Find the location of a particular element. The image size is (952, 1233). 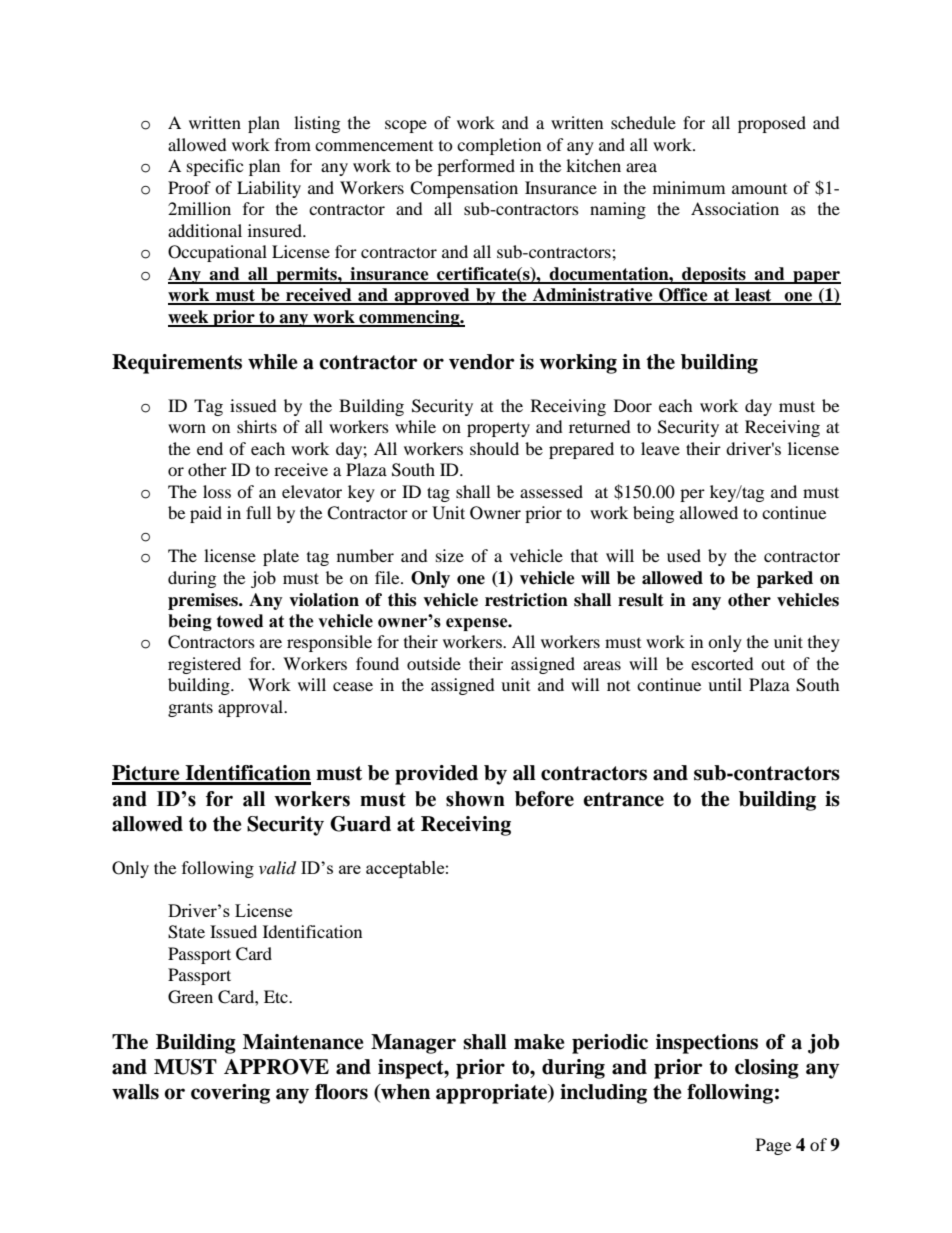

when is located at coordinates (404, 1093).
